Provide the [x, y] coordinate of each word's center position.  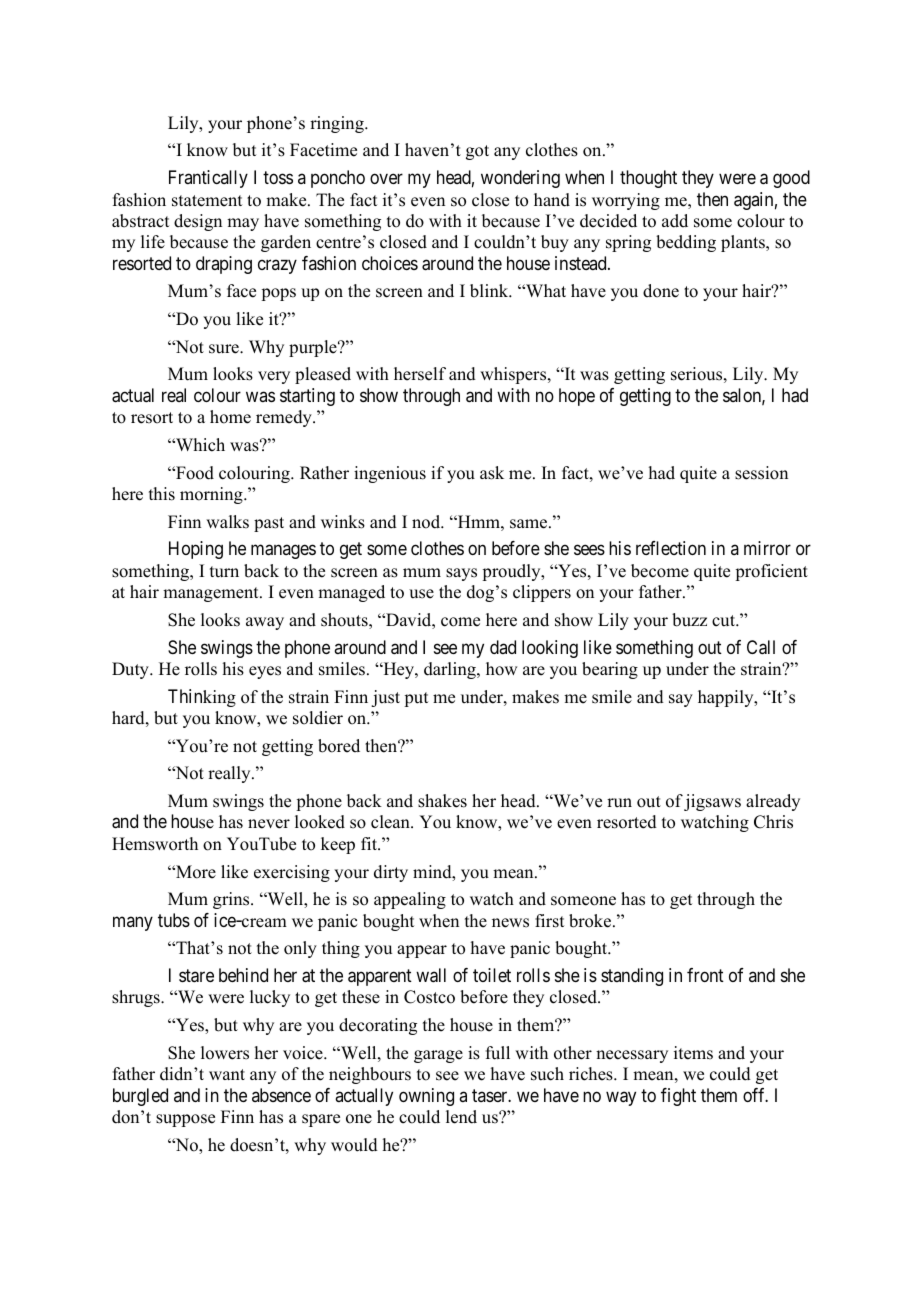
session [761, 473]
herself [420, 374]
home [230, 417]
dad [503, 647]
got [477, 152]
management [212, 594]
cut [724, 621]
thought [648, 179]
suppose [185, 1120]
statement [207, 201]
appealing [410, 900]
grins [232, 900]
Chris [773, 822]
